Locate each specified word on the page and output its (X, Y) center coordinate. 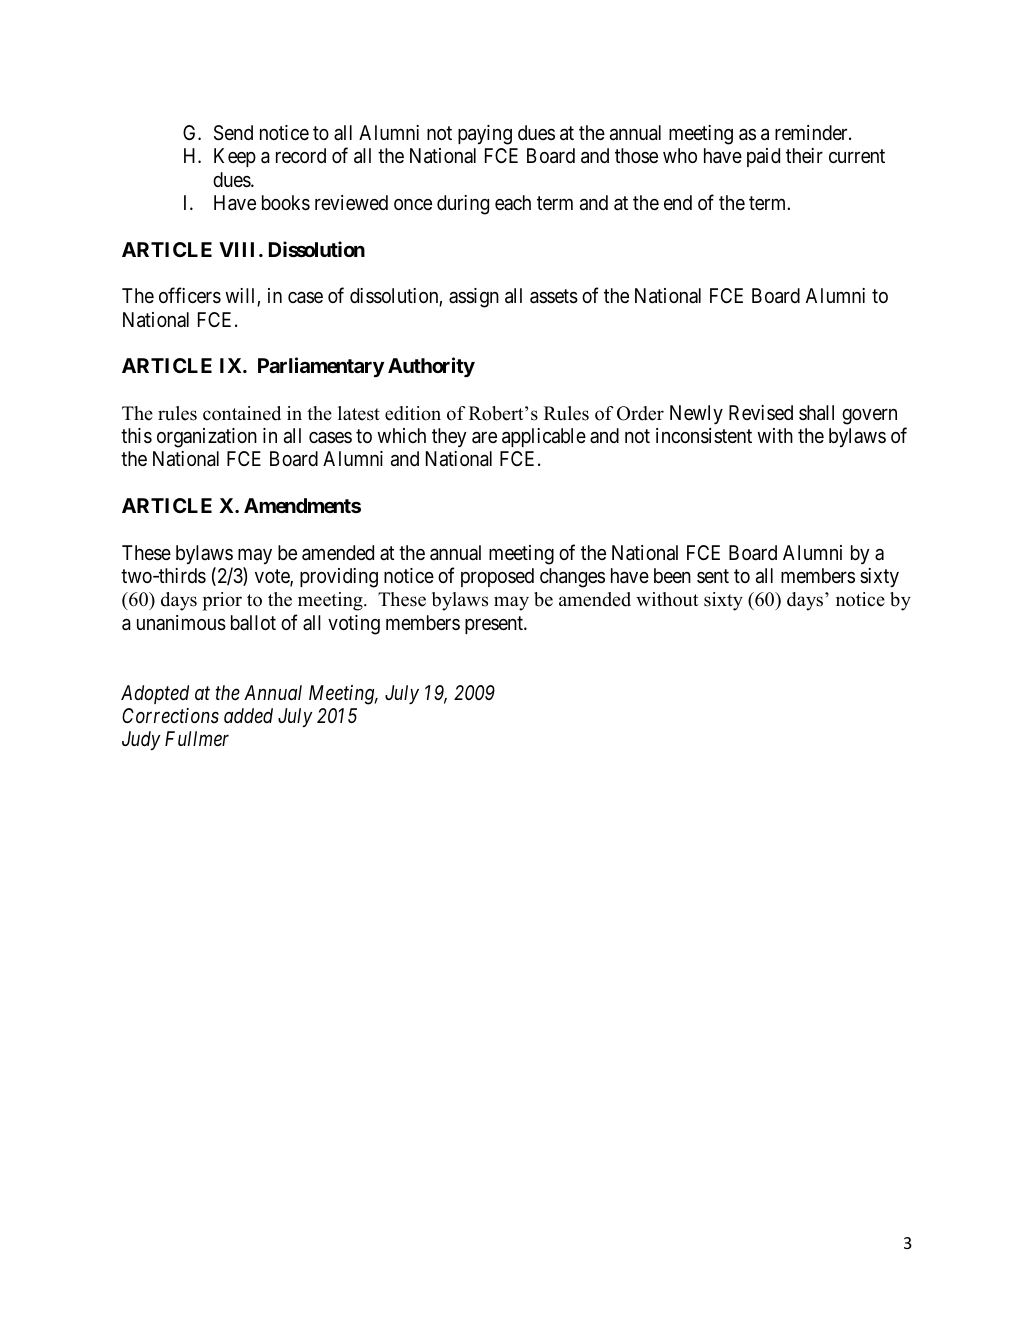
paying (485, 135)
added (248, 716)
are (484, 438)
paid (763, 157)
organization (207, 438)
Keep (235, 157)
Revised (761, 412)
